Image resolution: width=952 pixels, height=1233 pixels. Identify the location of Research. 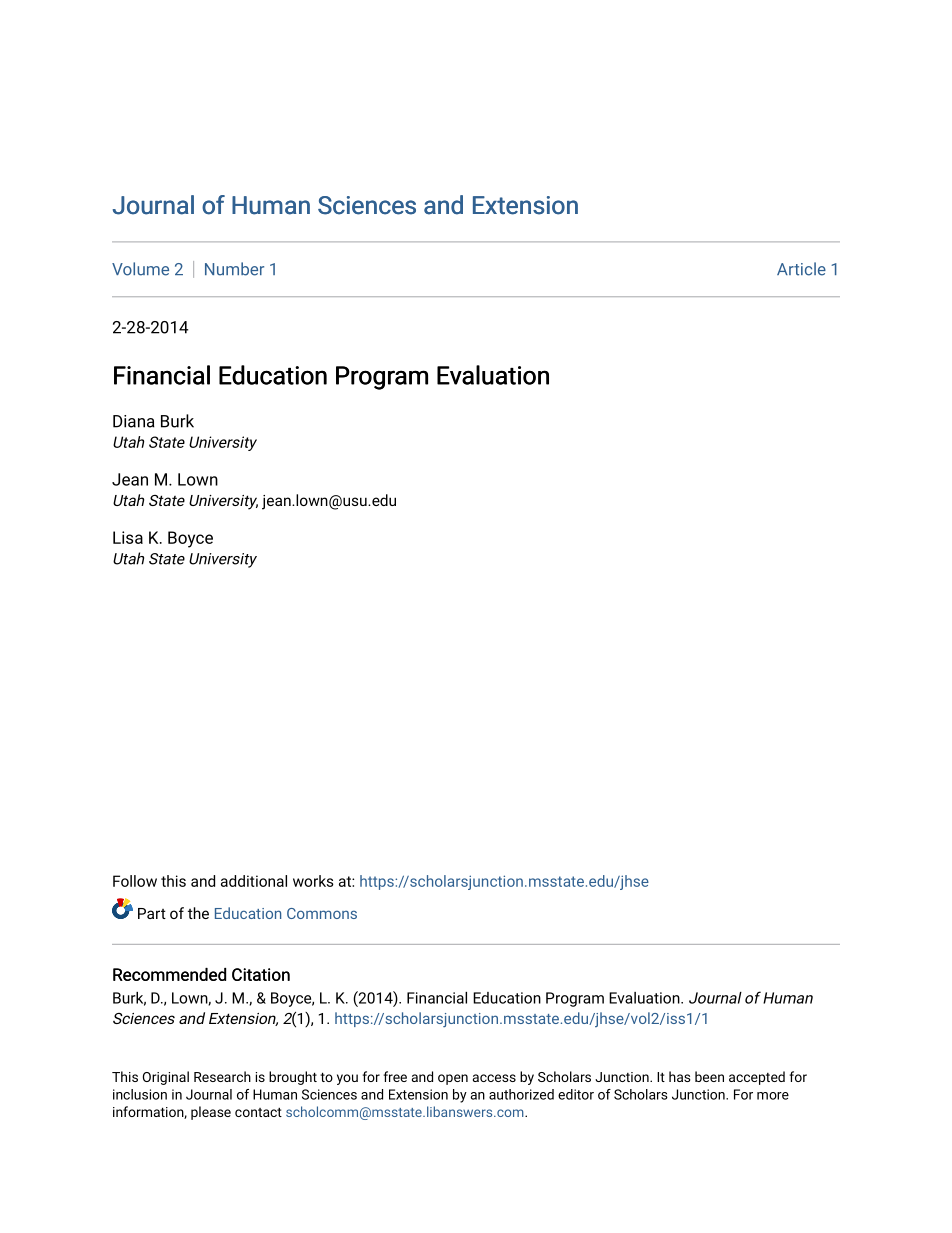
(222, 1076).
